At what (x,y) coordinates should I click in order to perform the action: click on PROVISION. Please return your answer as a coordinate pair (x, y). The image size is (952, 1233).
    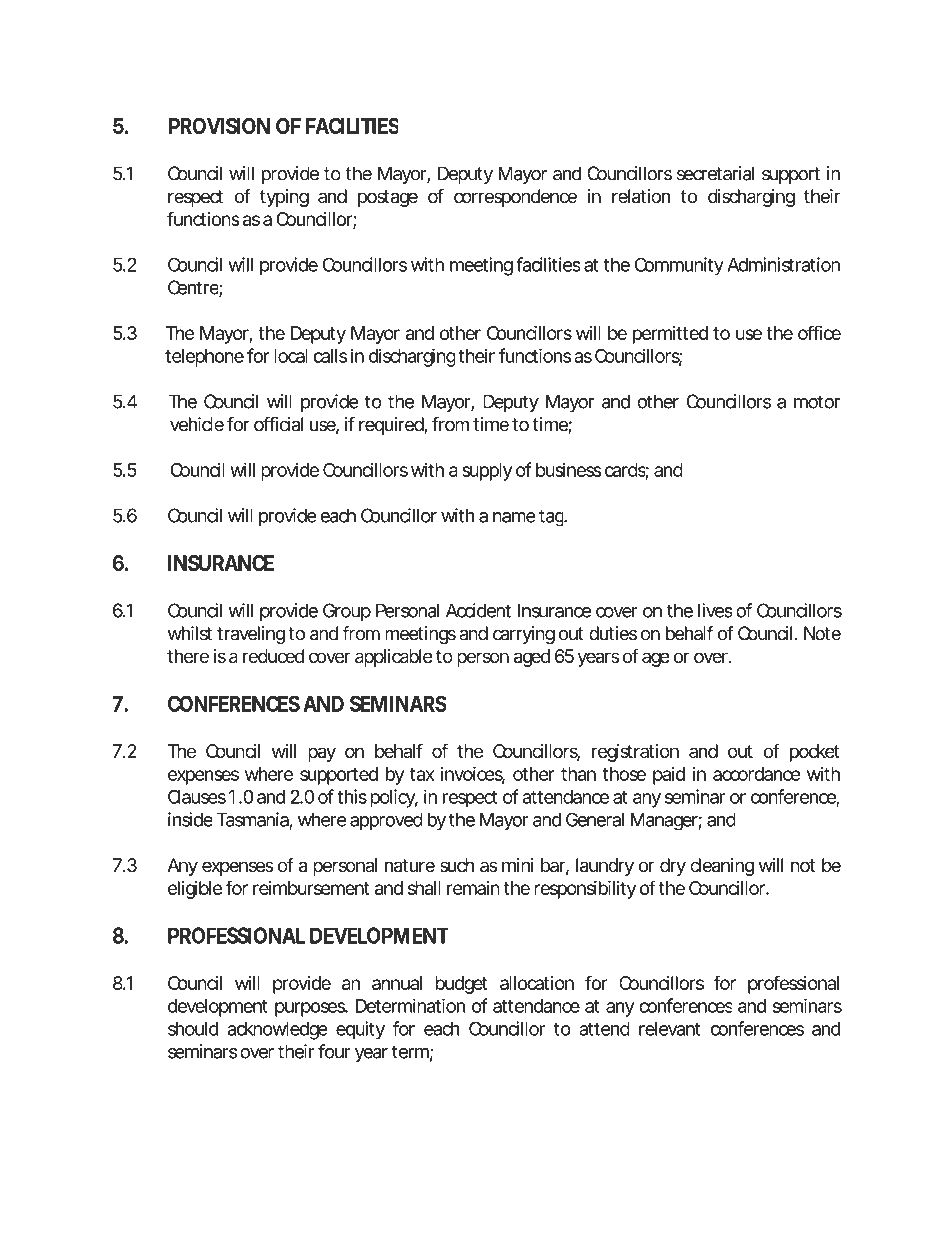
    Looking at the image, I should click on (219, 126).
